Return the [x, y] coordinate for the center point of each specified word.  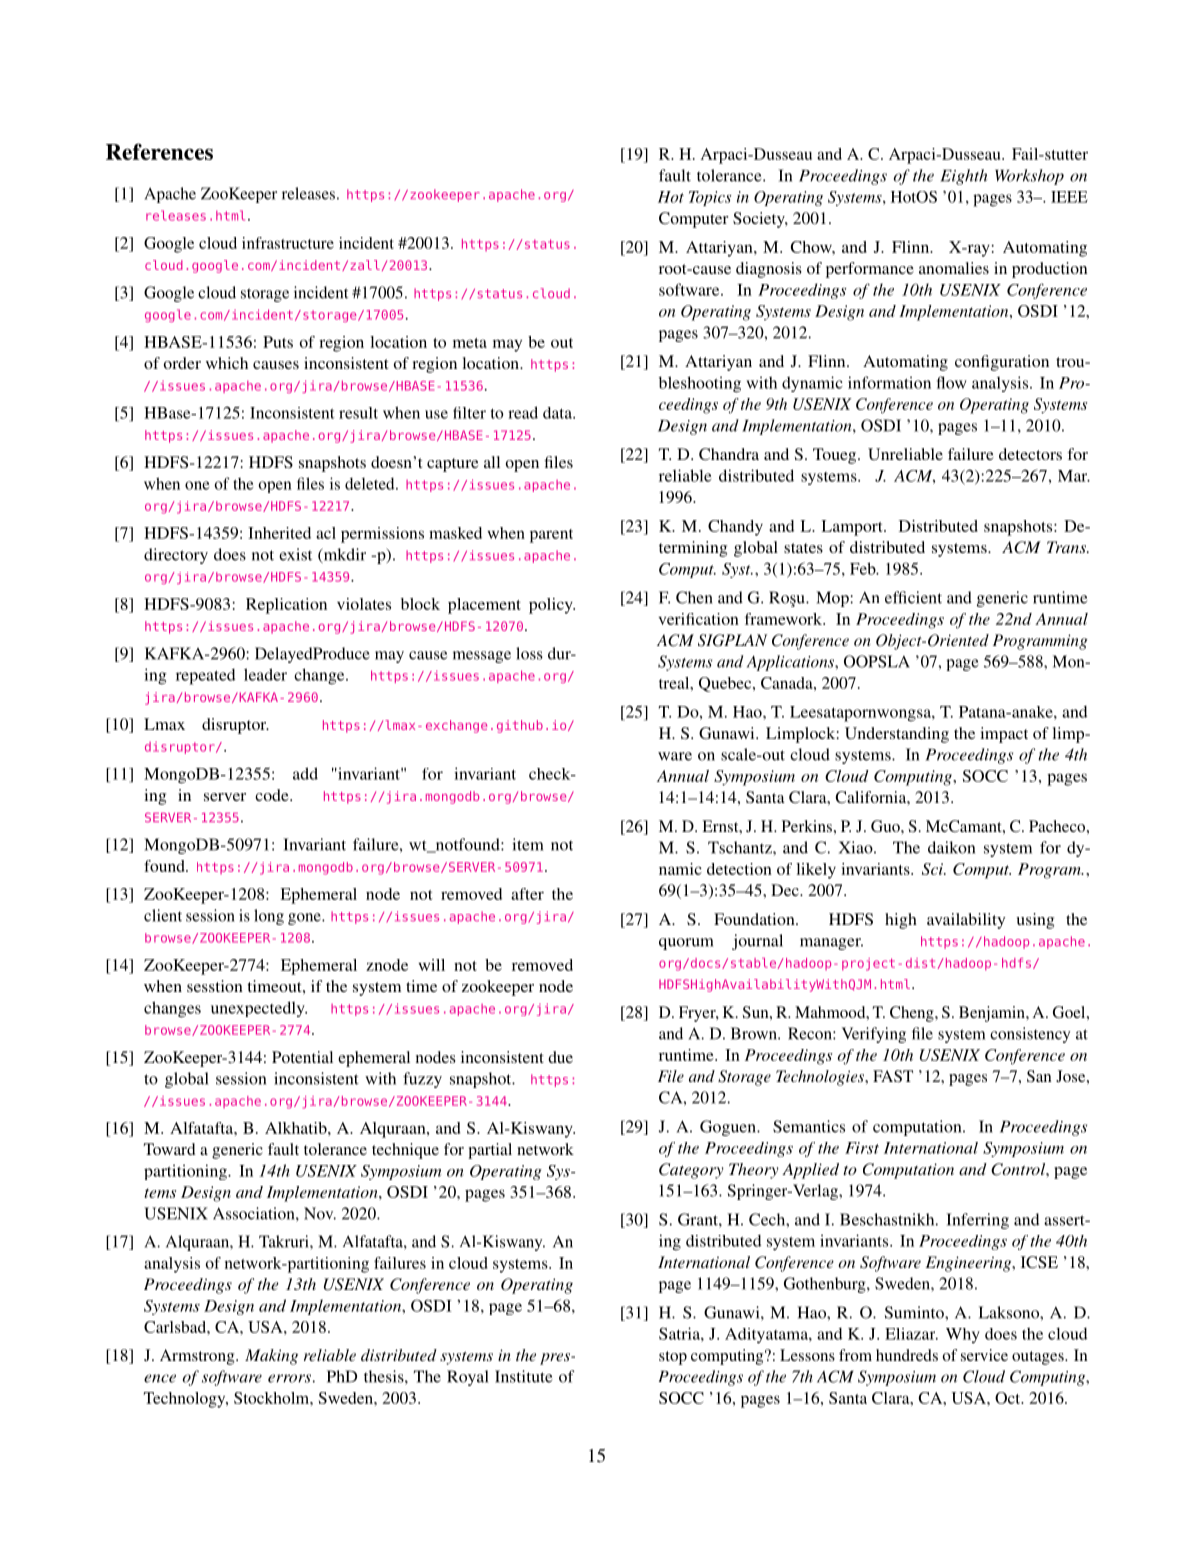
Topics [710, 198]
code [273, 795]
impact [1004, 735]
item [528, 844]
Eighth [964, 177]
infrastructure [288, 243]
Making [271, 1357]
